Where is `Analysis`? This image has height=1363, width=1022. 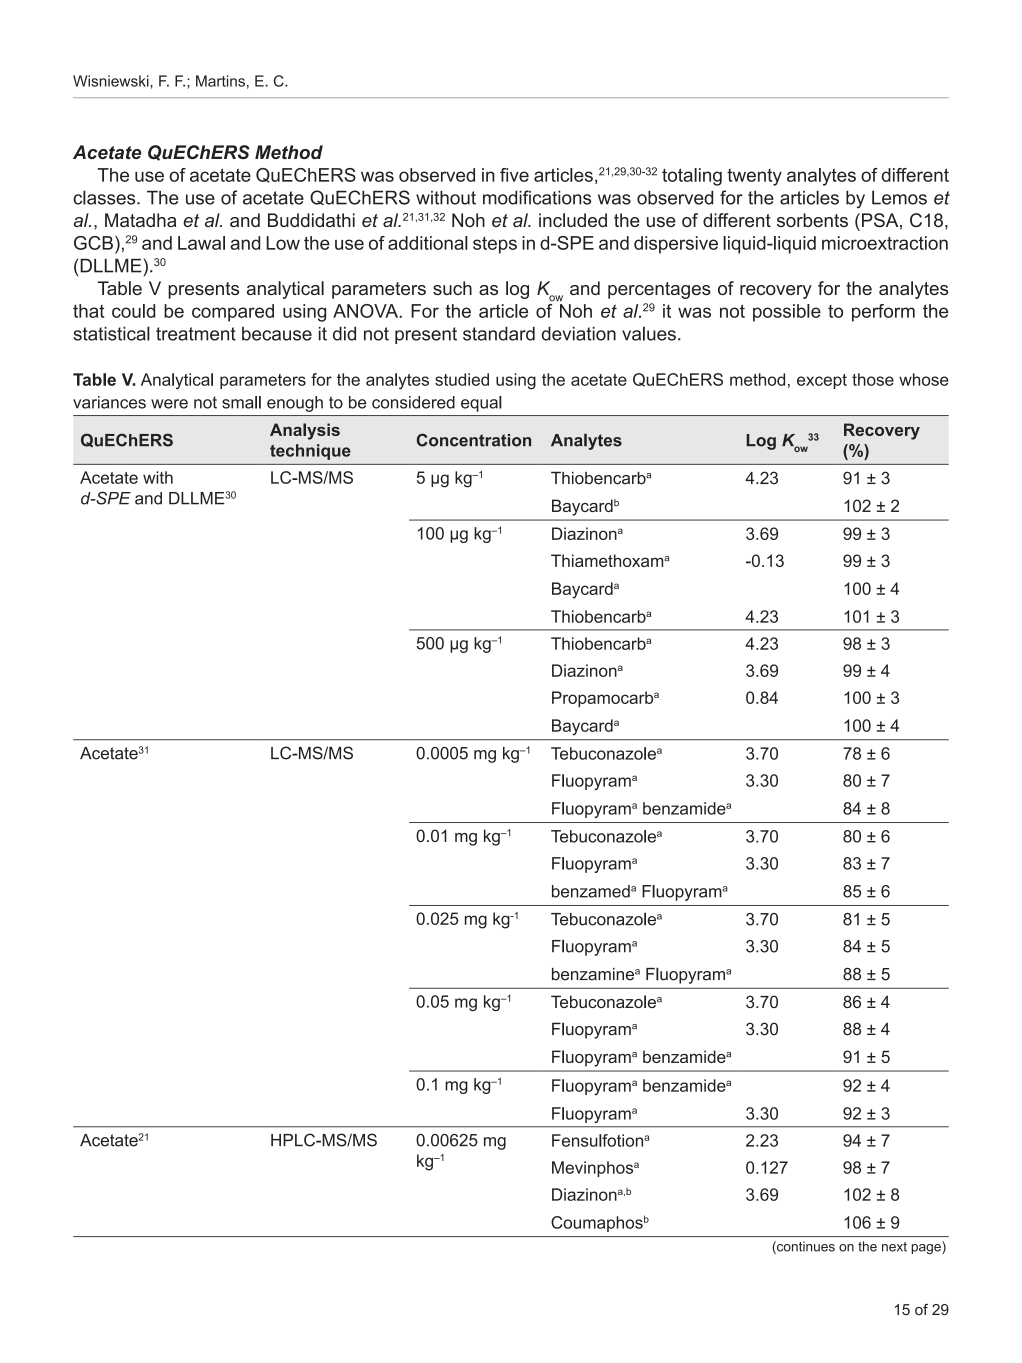
Analysis is located at coordinates (305, 431).
